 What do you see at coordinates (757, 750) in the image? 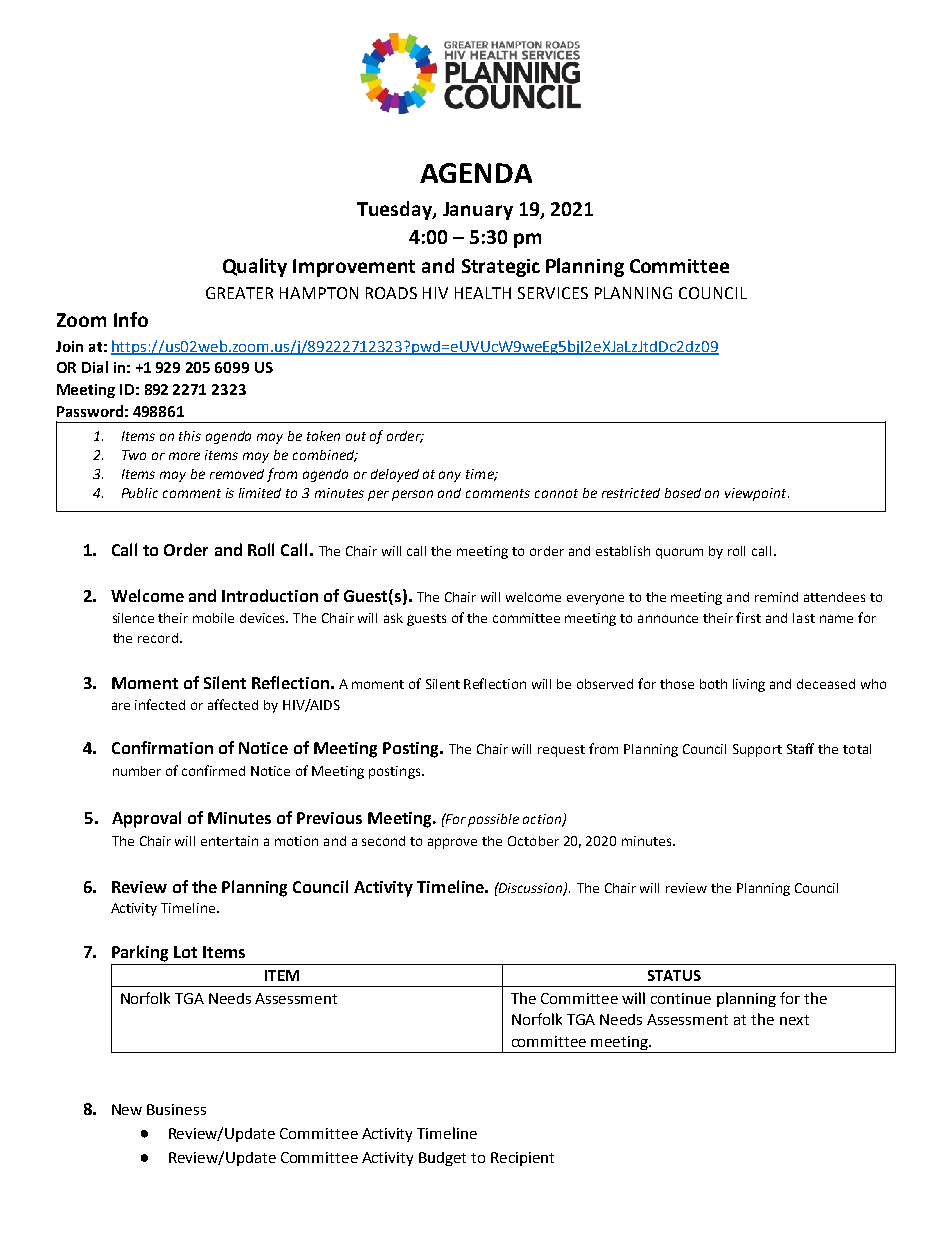
I see `Support` at bounding box center [757, 750].
